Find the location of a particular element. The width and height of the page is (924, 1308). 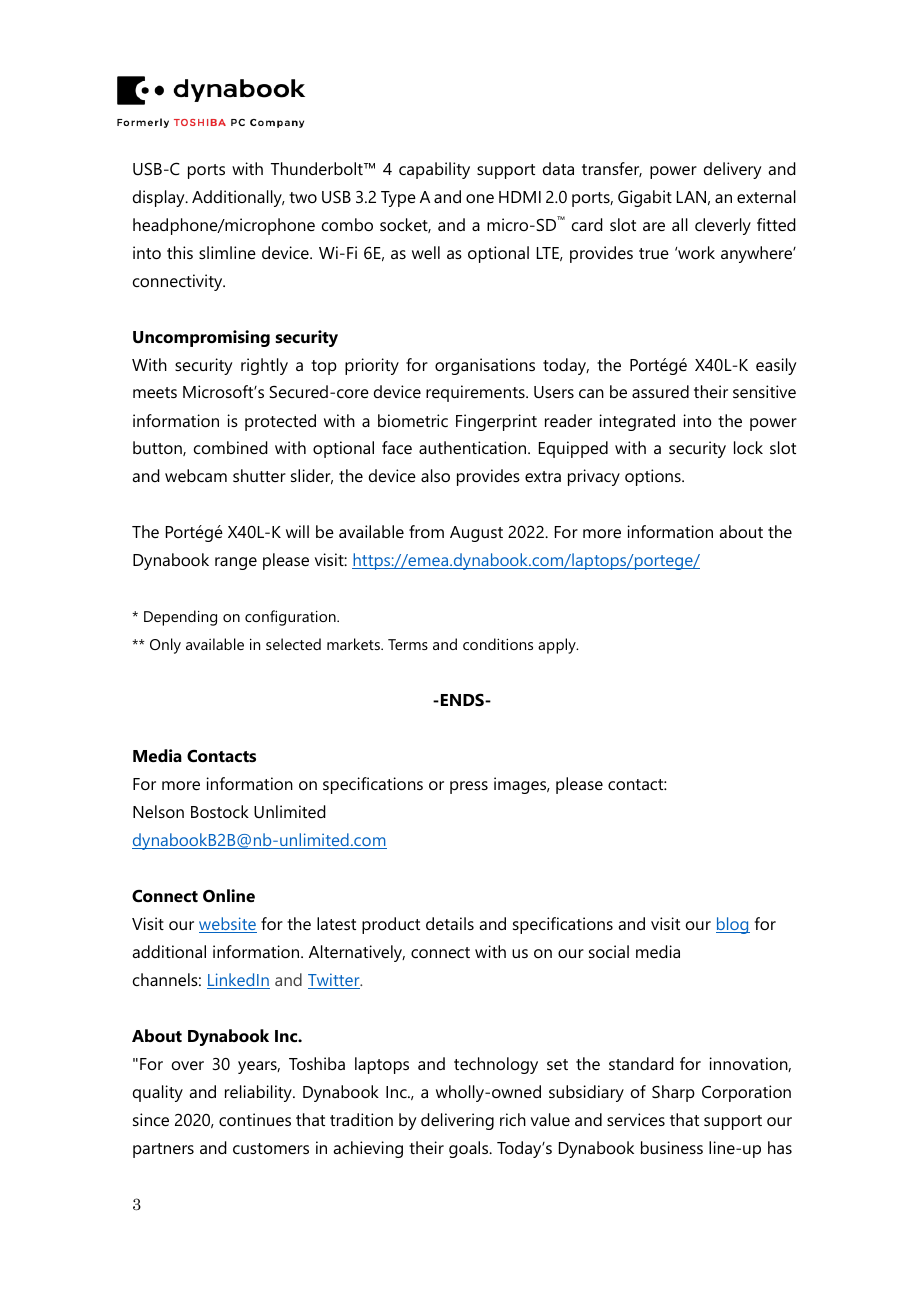

display is located at coordinates (160, 198).
